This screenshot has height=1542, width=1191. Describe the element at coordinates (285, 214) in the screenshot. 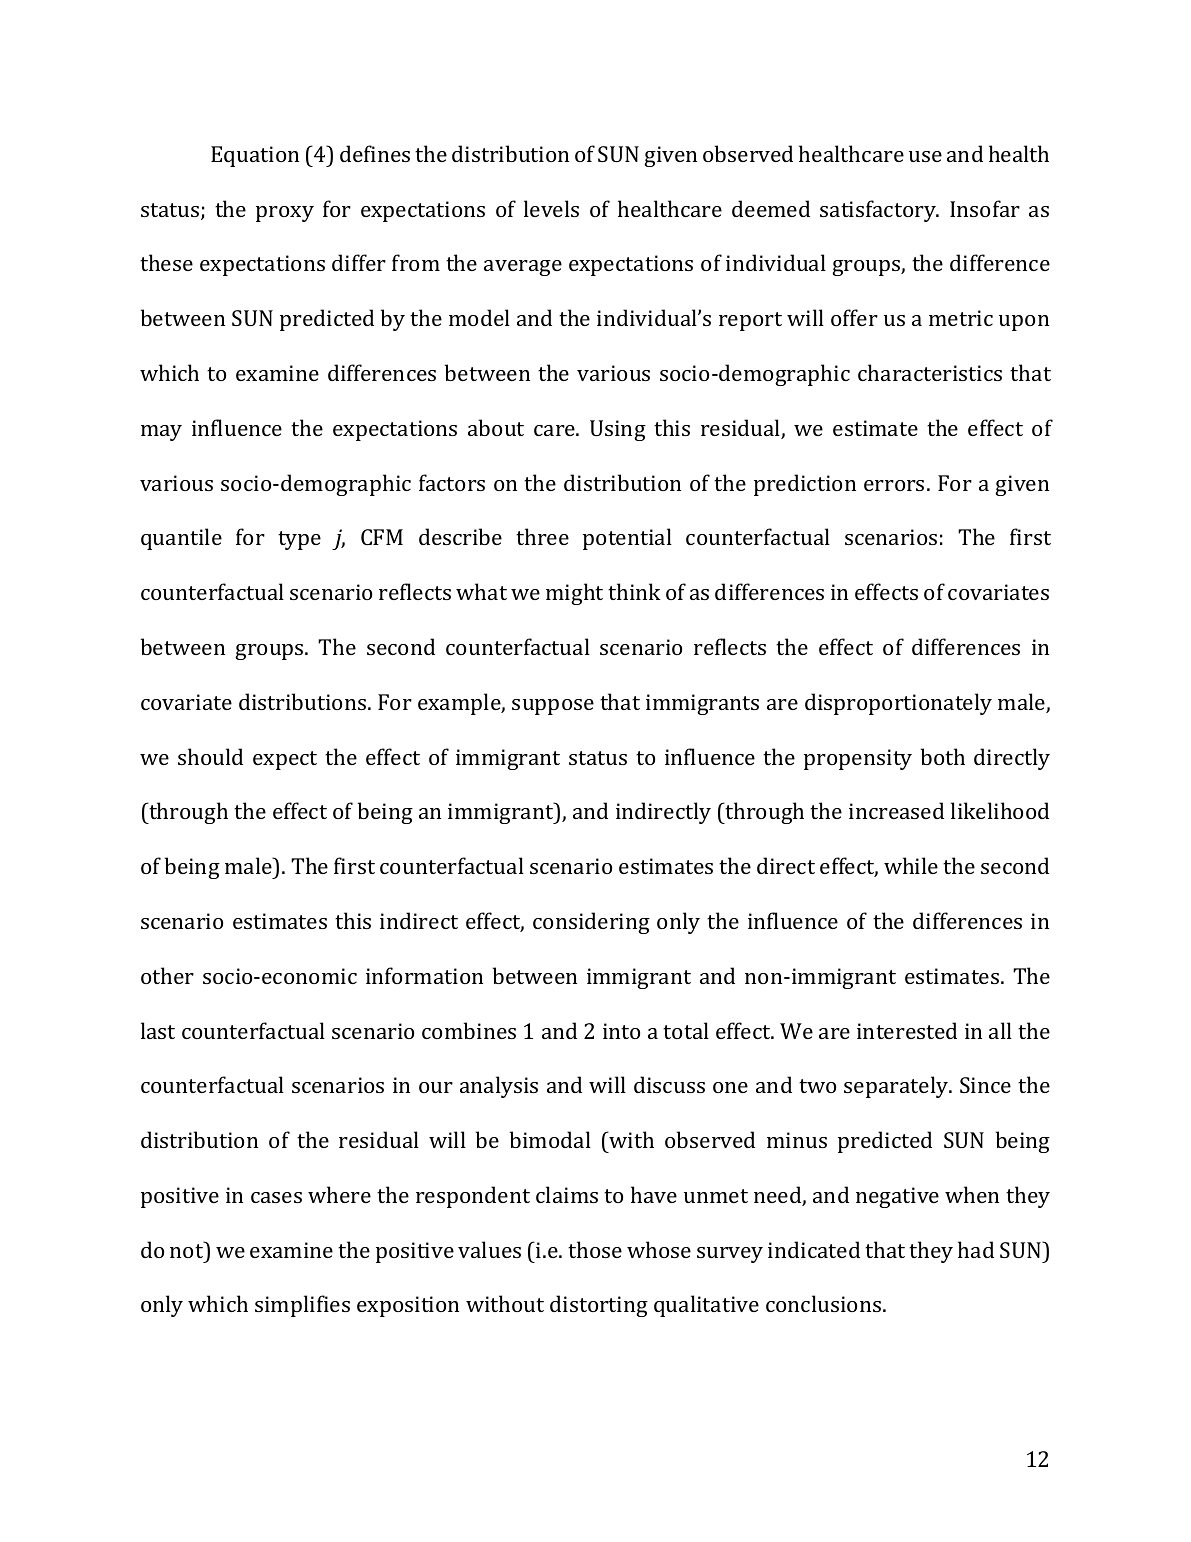

I see `proxy` at that location.
